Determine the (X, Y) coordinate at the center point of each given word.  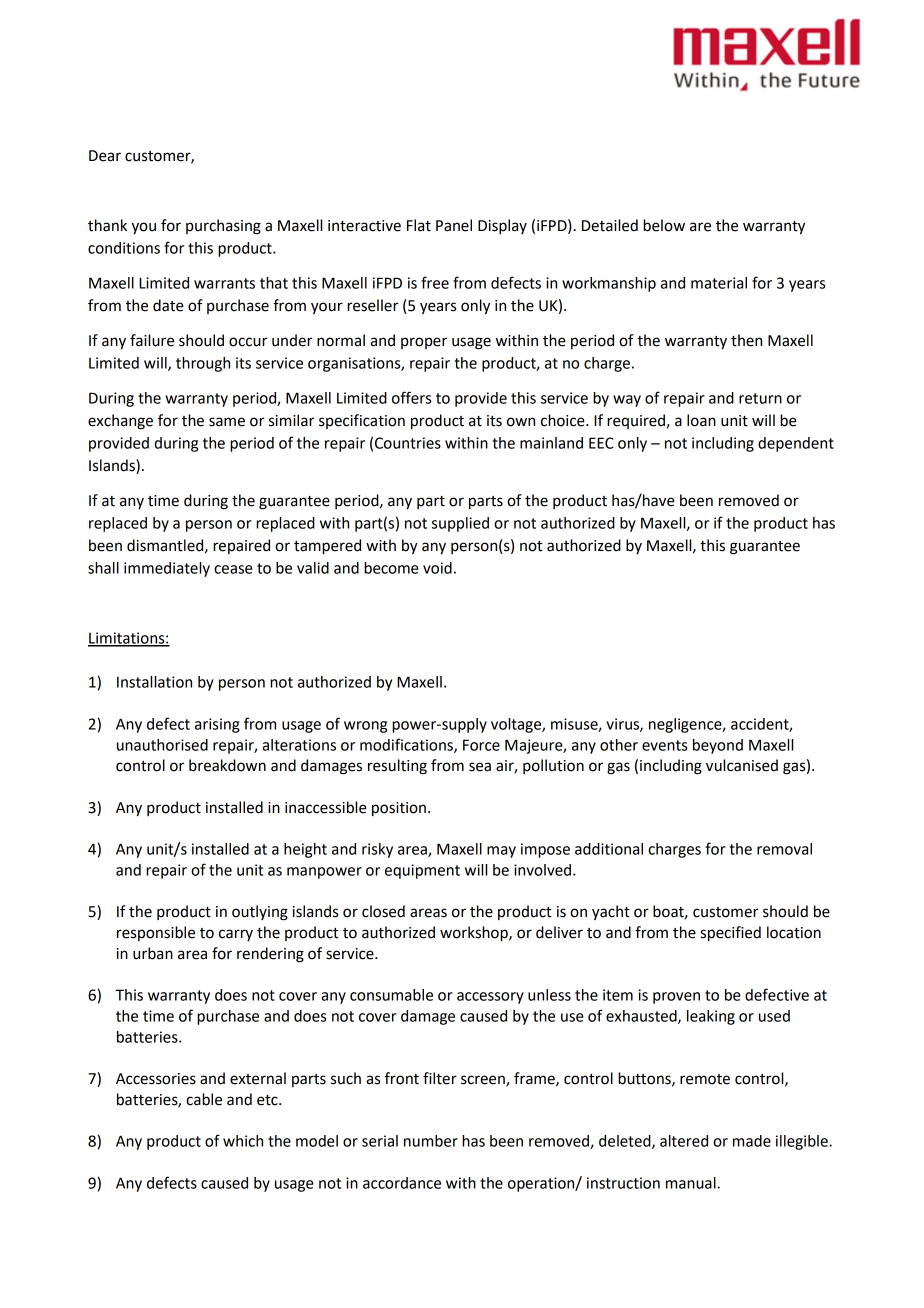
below (664, 225)
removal (784, 849)
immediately (167, 569)
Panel (454, 225)
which (243, 1141)
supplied (460, 524)
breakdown (227, 765)
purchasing (223, 227)
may (501, 852)
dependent (796, 444)
